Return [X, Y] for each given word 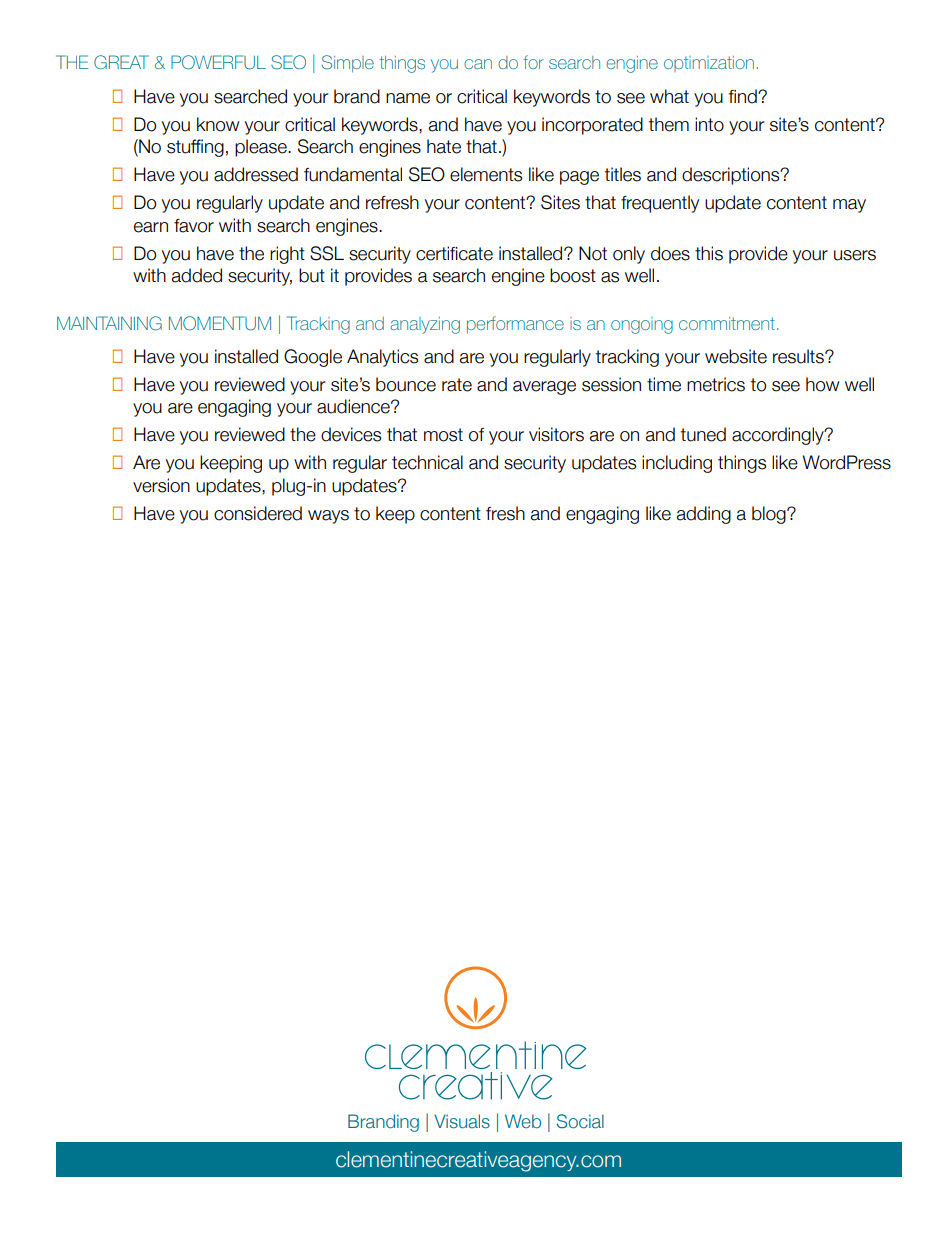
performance [515, 324]
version [161, 485]
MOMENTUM [220, 323]
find [743, 96]
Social [580, 1121]
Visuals [462, 1121]
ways [328, 517]
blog [770, 515]
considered [258, 513]
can [478, 64]
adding [704, 515]
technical [427, 462]
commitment [727, 323]
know [218, 124]
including [677, 464]
